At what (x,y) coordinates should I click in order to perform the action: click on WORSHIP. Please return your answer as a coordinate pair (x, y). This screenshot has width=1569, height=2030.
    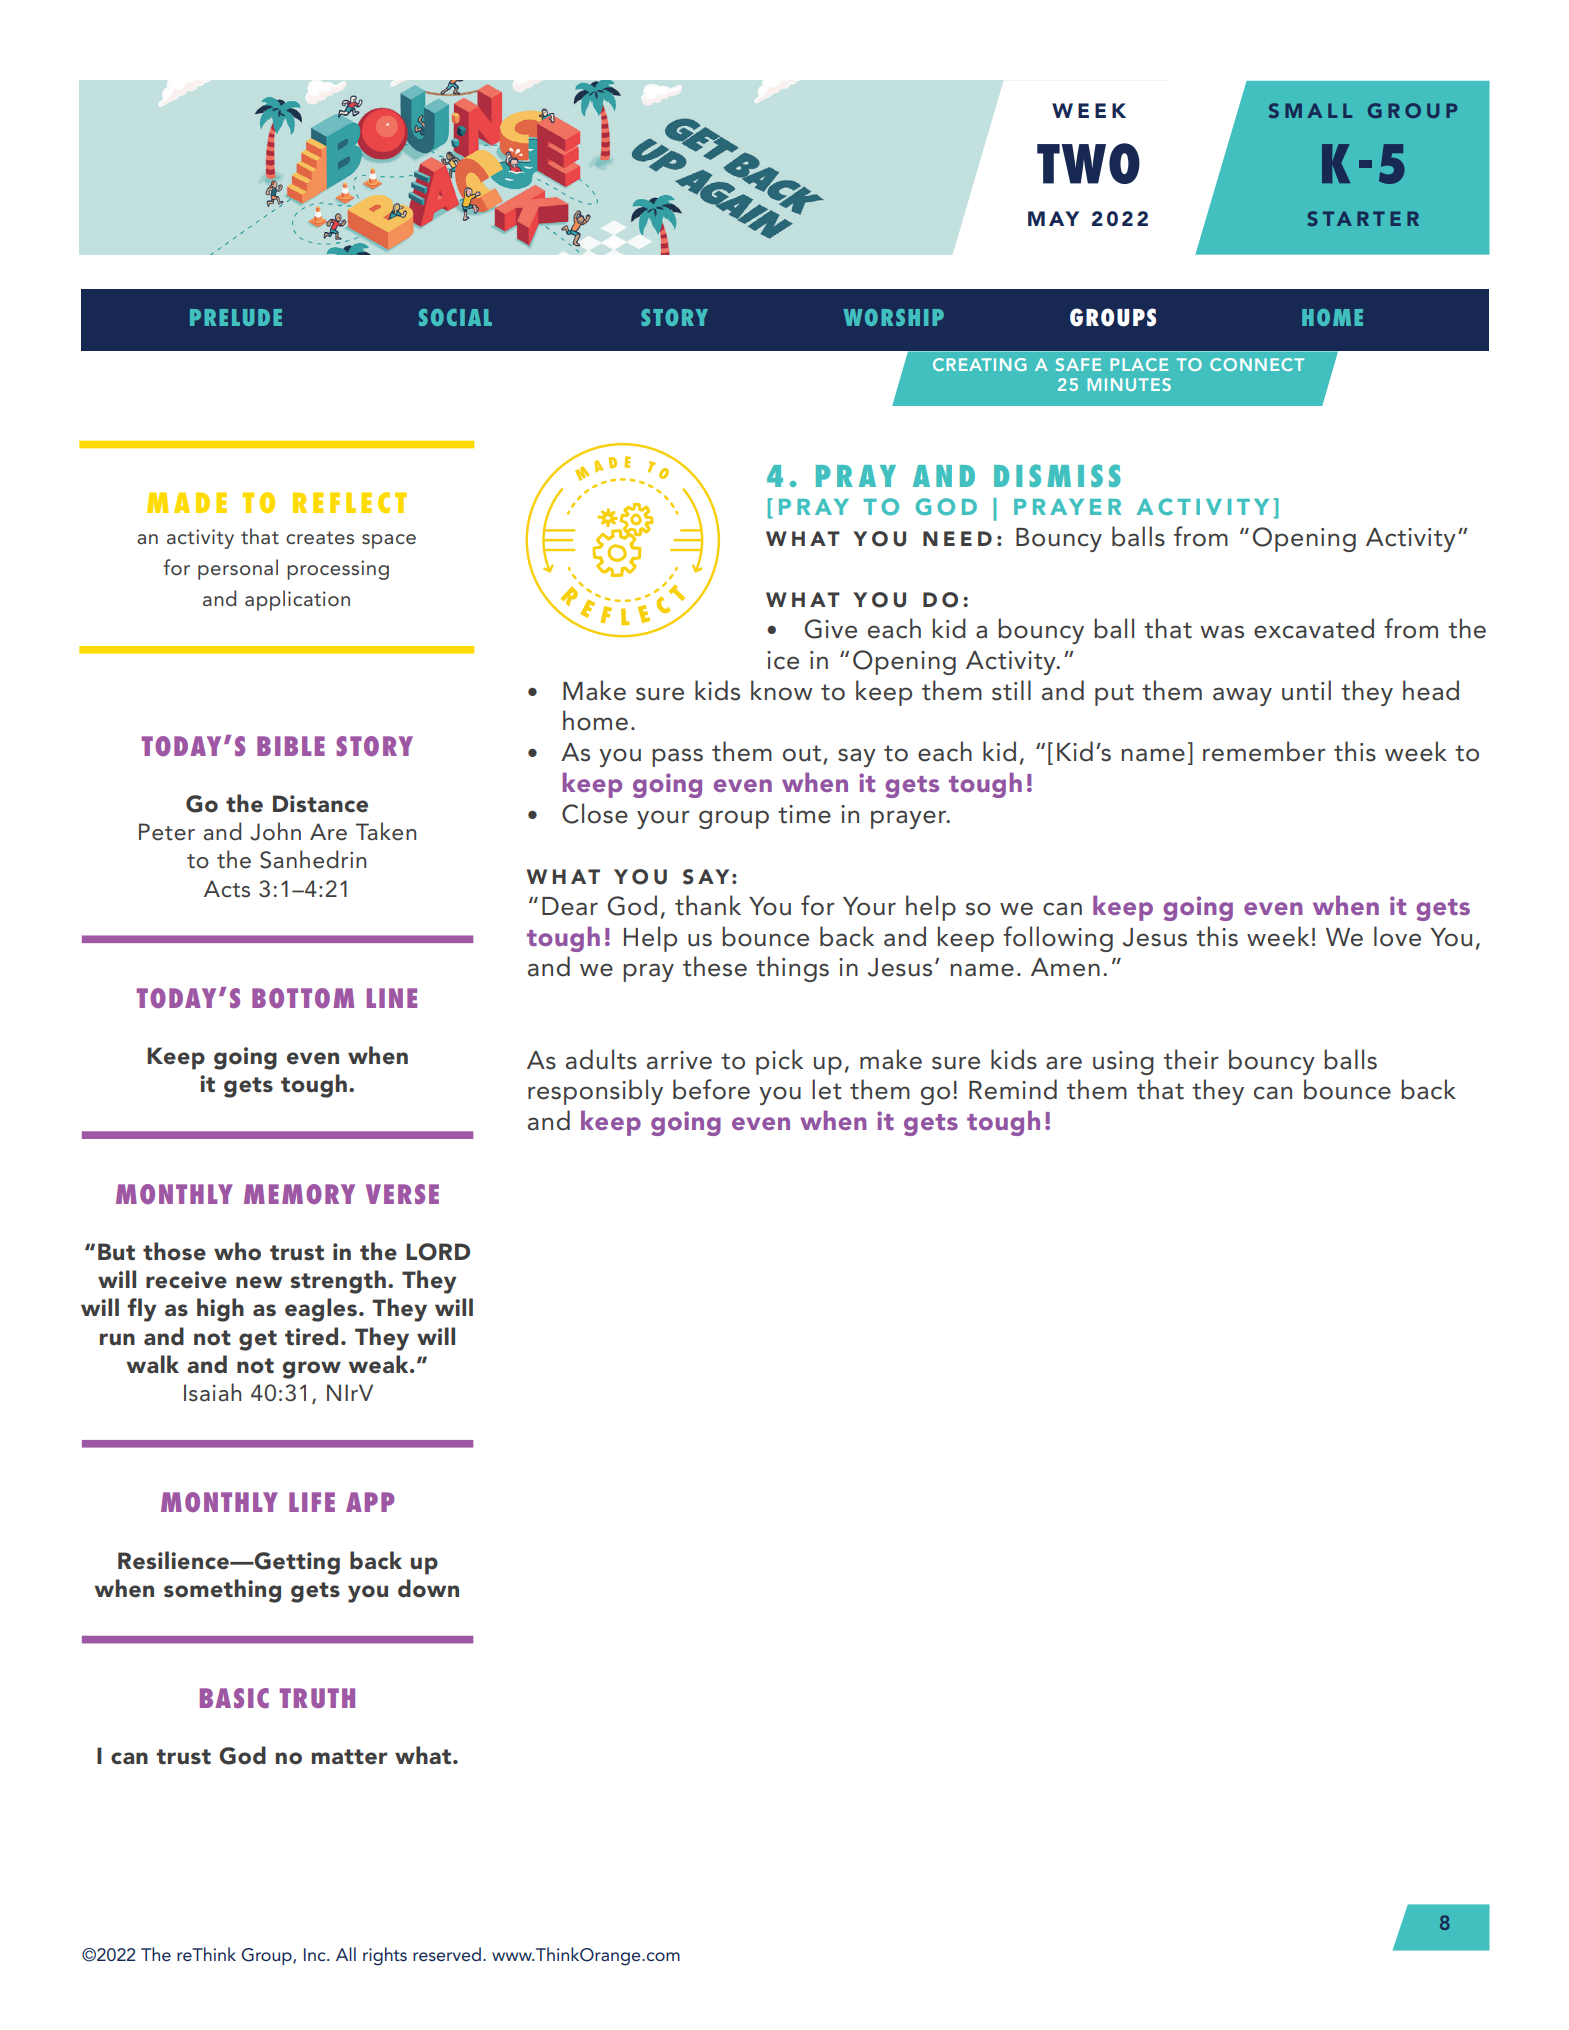
    Looking at the image, I should click on (893, 317).
